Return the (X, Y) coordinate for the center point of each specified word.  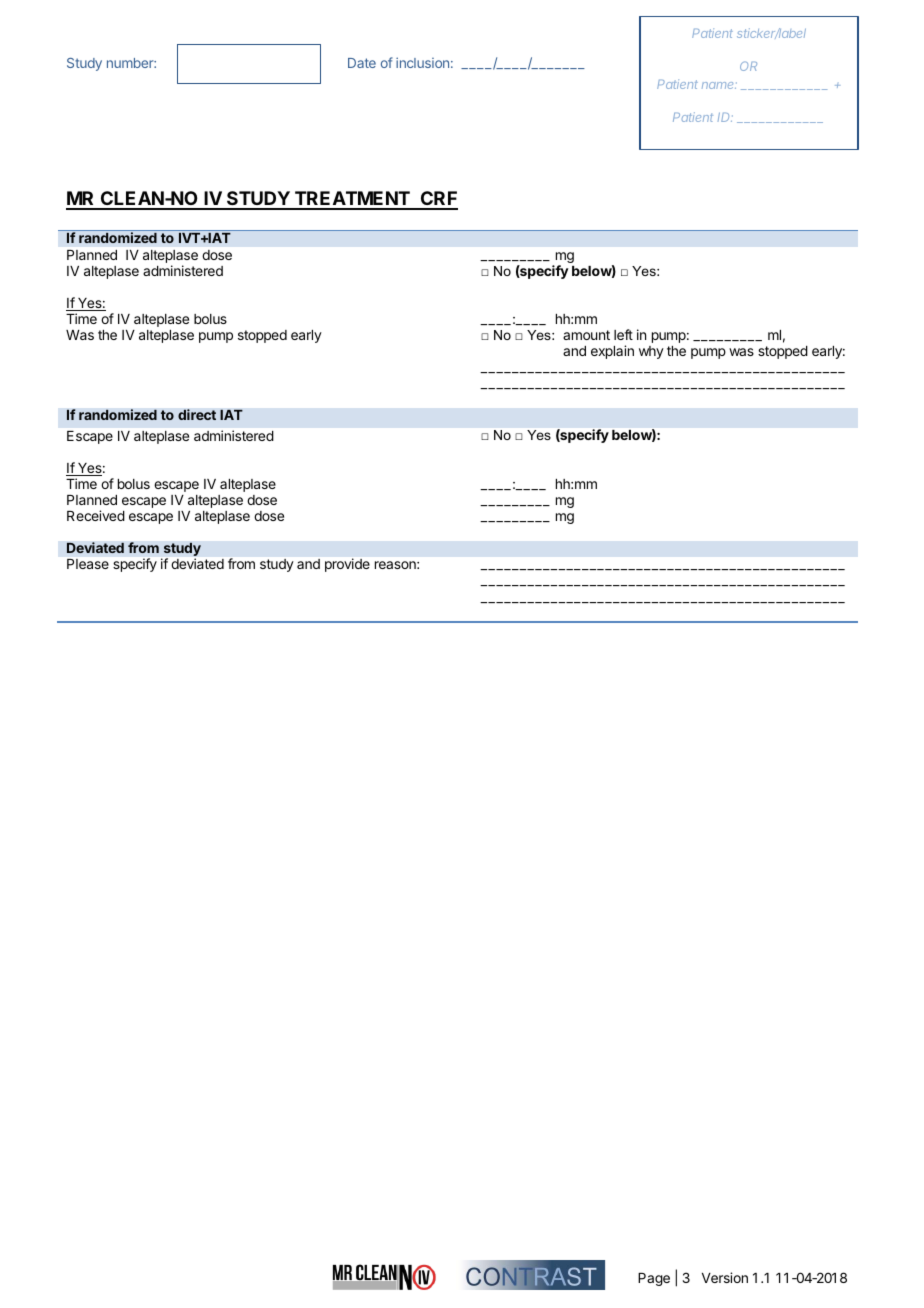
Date (362, 63)
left (623, 334)
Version (725, 1277)
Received (96, 515)
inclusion (422, 62)
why (651, 352)
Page (654, 1279)
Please (88, 564)
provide (347, 565)
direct (197, 414)
